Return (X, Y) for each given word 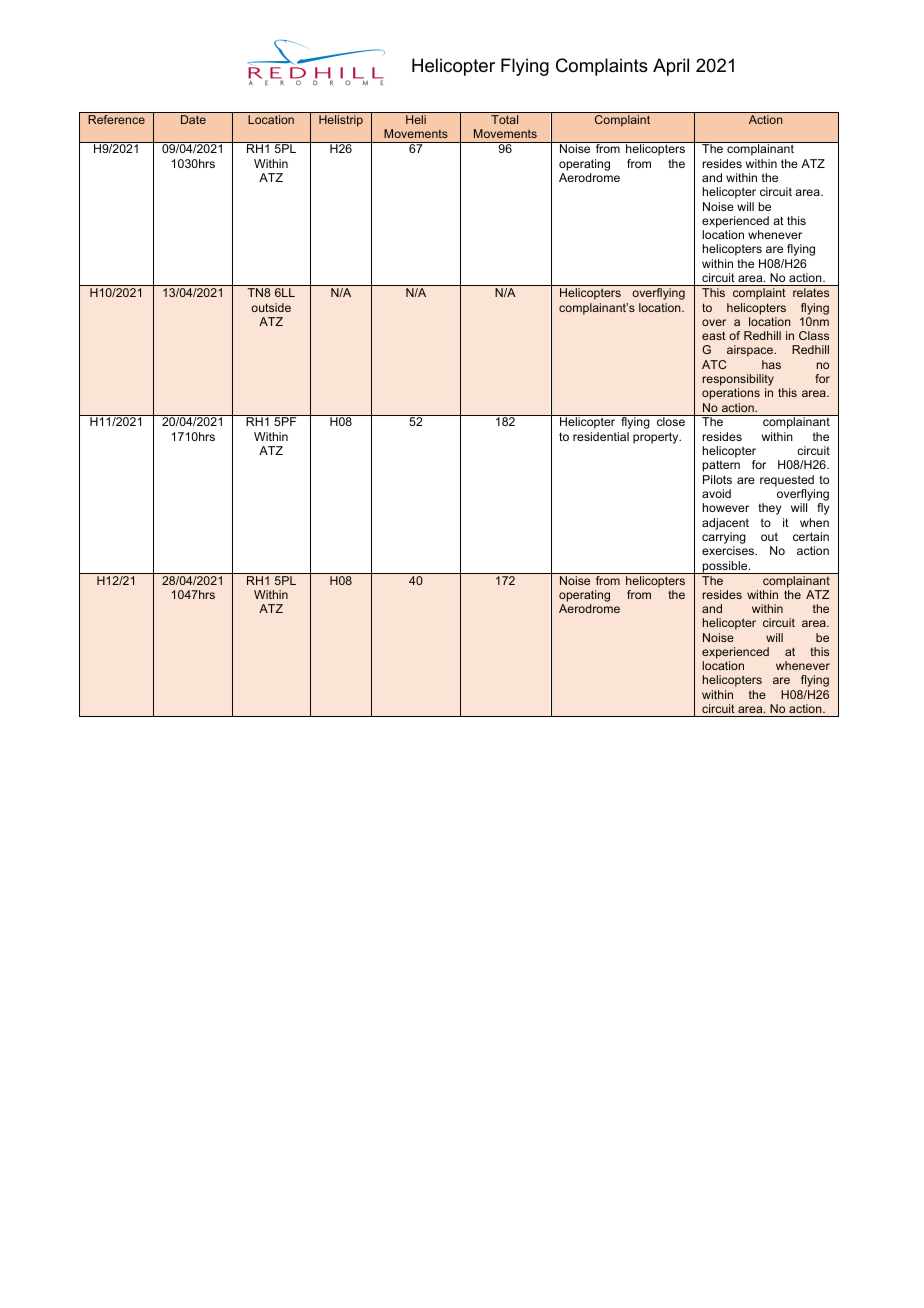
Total (504, 119)
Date (193, 119)
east (714, 335)
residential (601, 436)
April (671, 67)
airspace (751, 351)
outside (271, 307)
